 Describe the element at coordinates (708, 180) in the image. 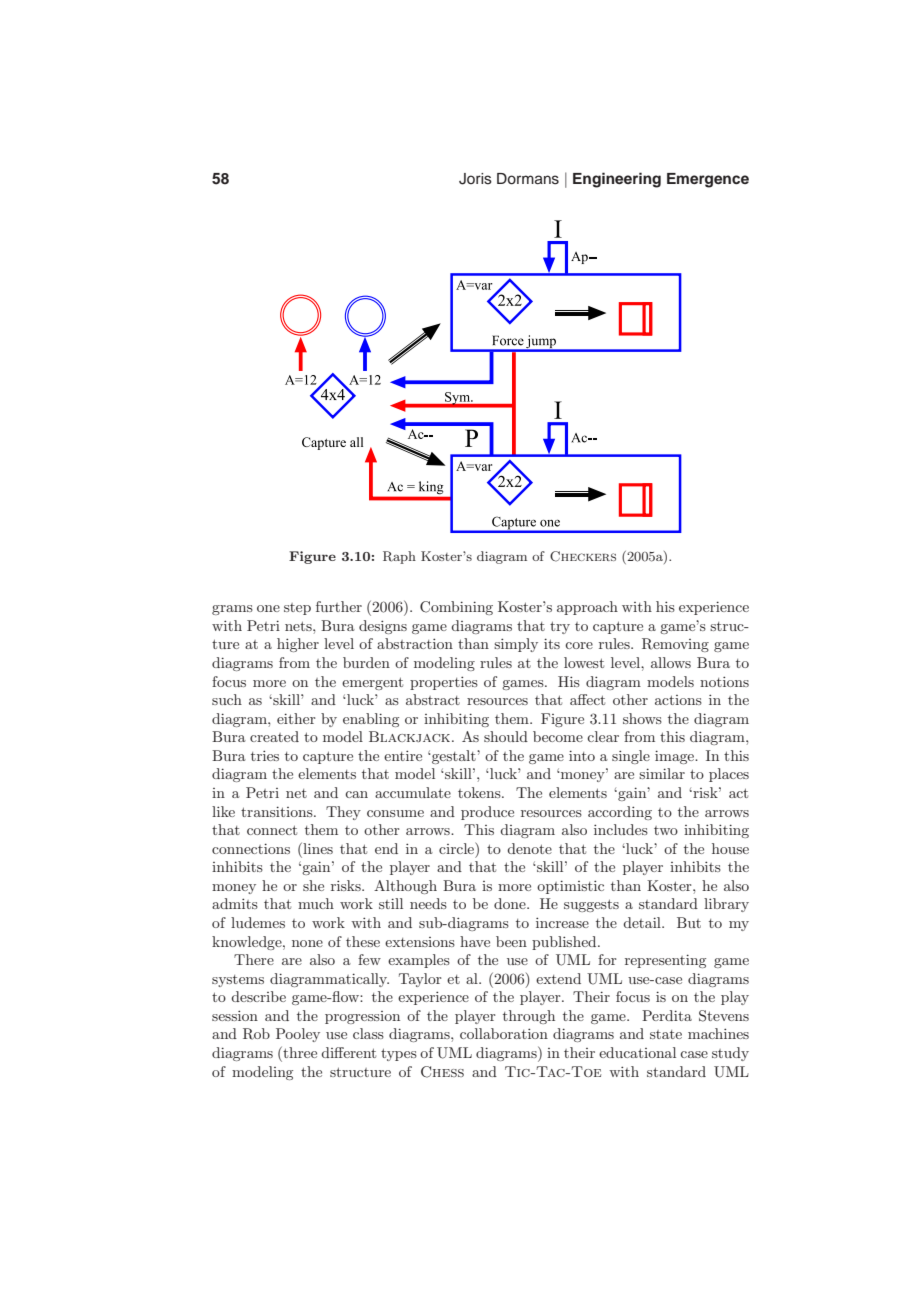

I see `Emergence` at that location.
